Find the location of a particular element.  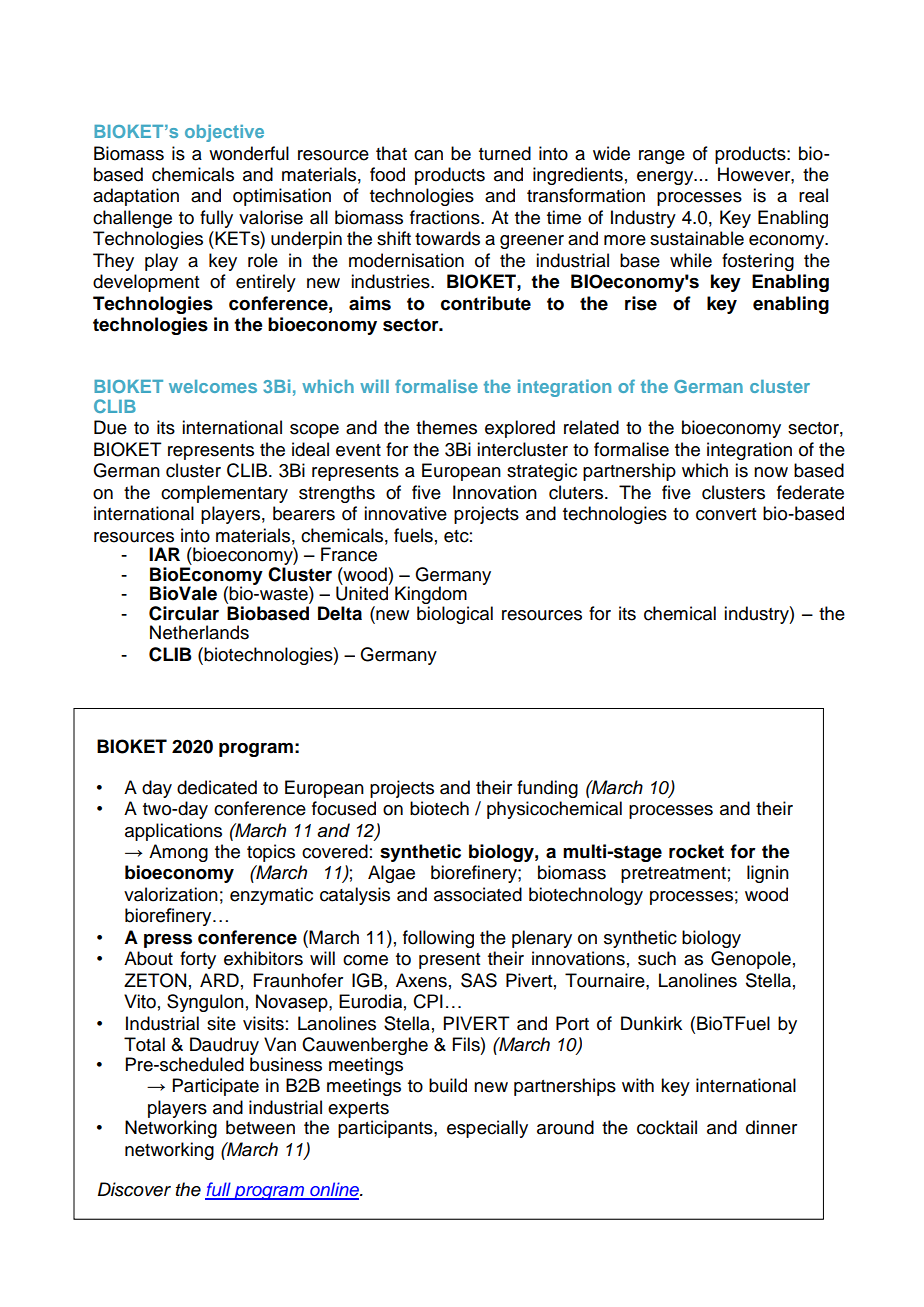

objective is located at coordinates (224, 133).
